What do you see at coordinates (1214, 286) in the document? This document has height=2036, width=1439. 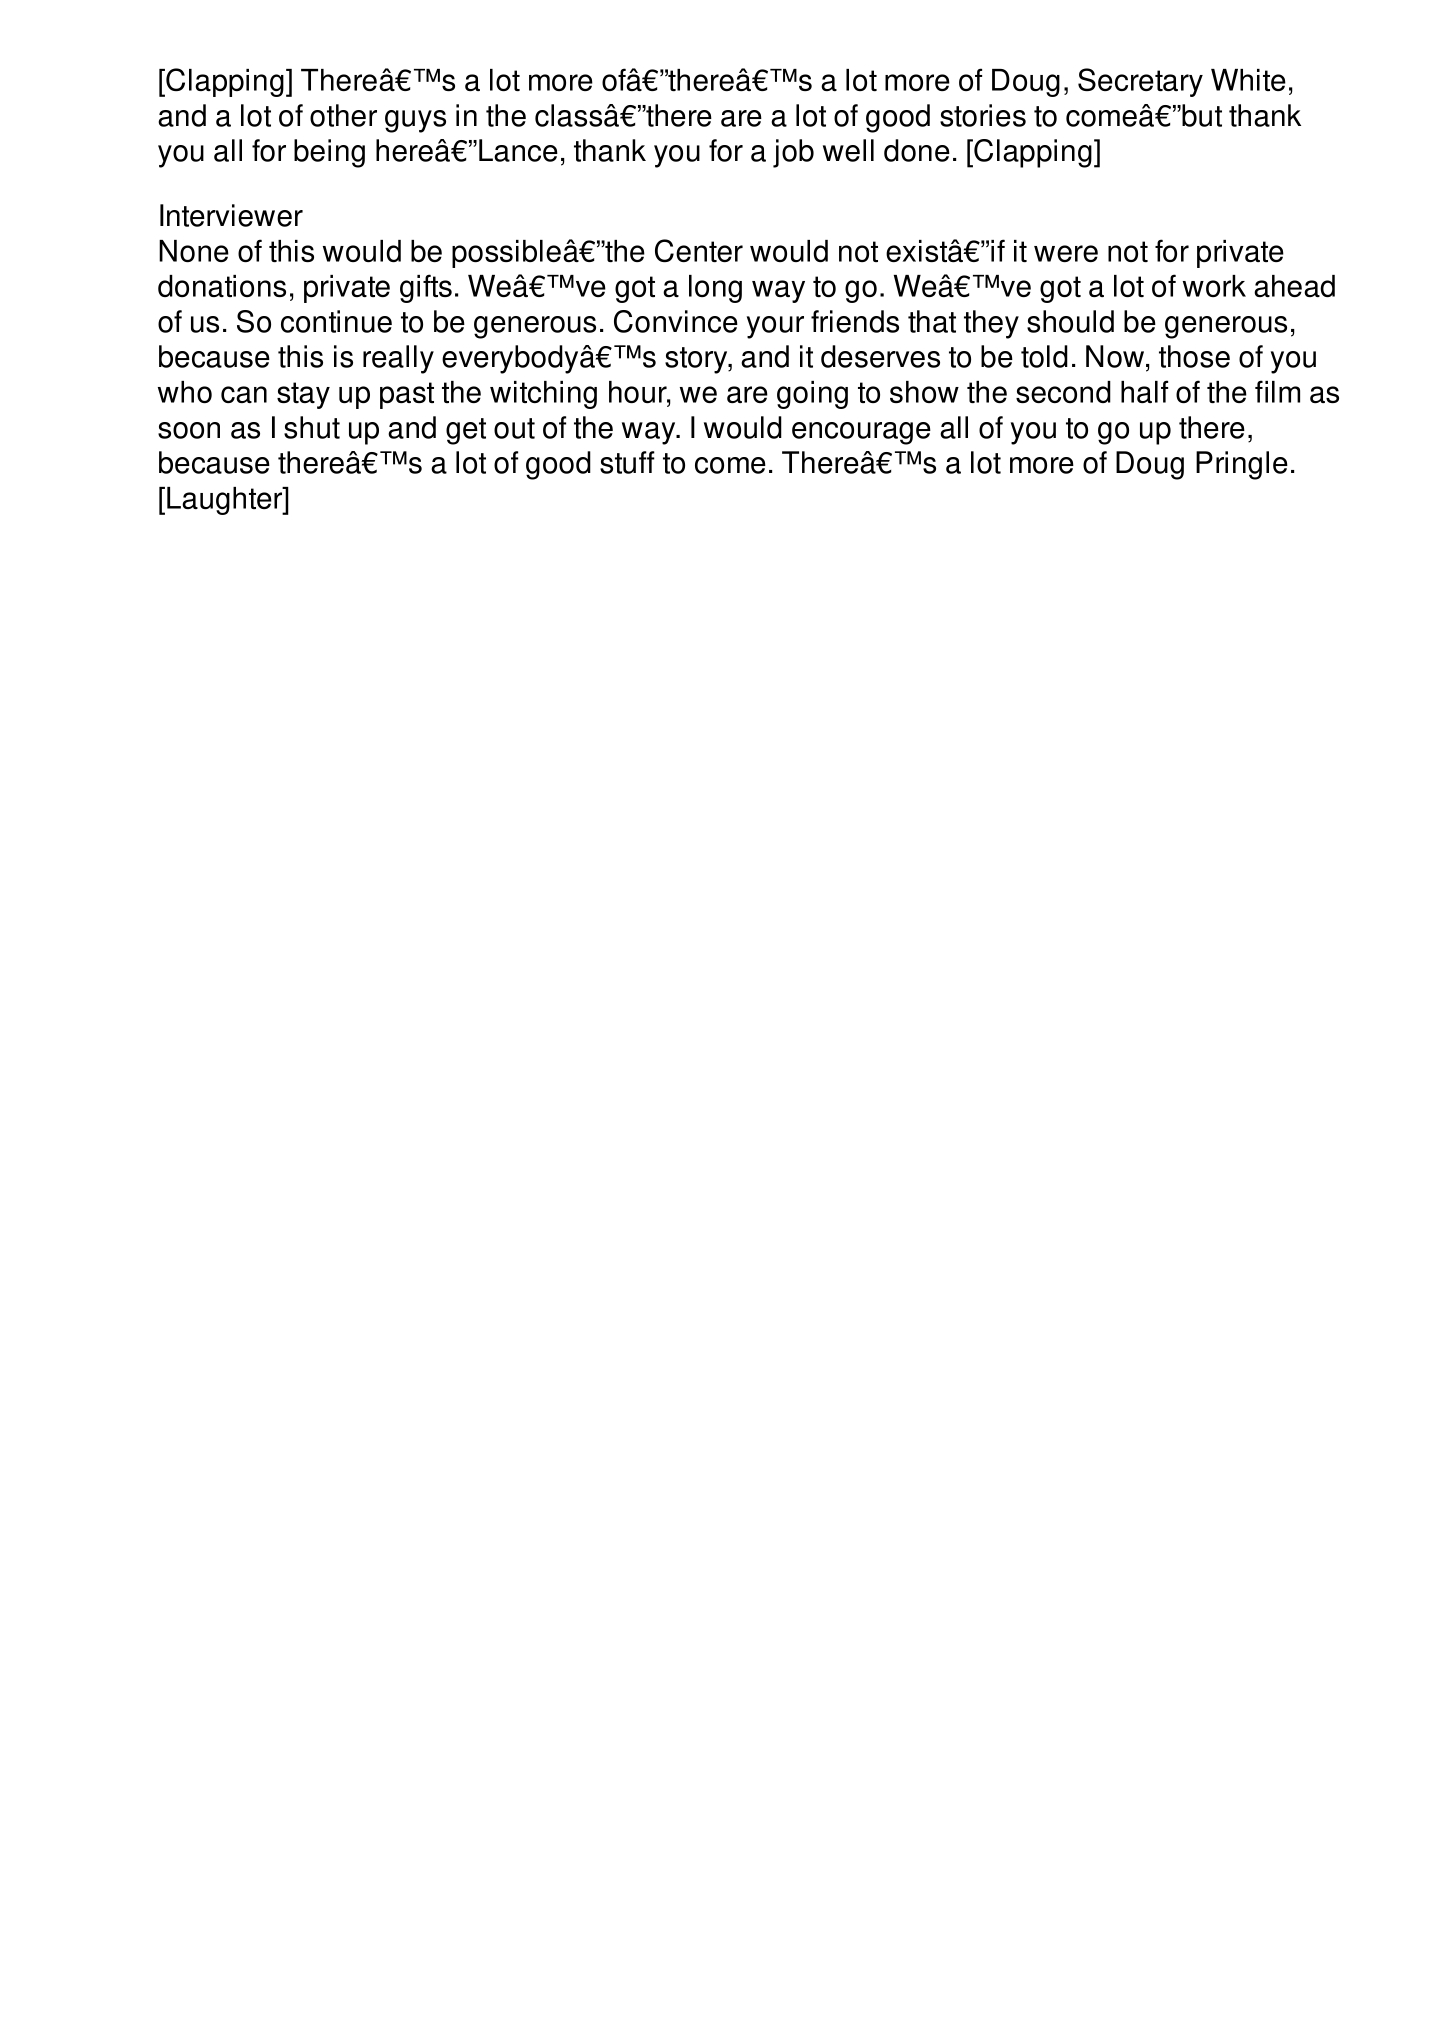 I see `work` at bounding box center [1214, 286].
